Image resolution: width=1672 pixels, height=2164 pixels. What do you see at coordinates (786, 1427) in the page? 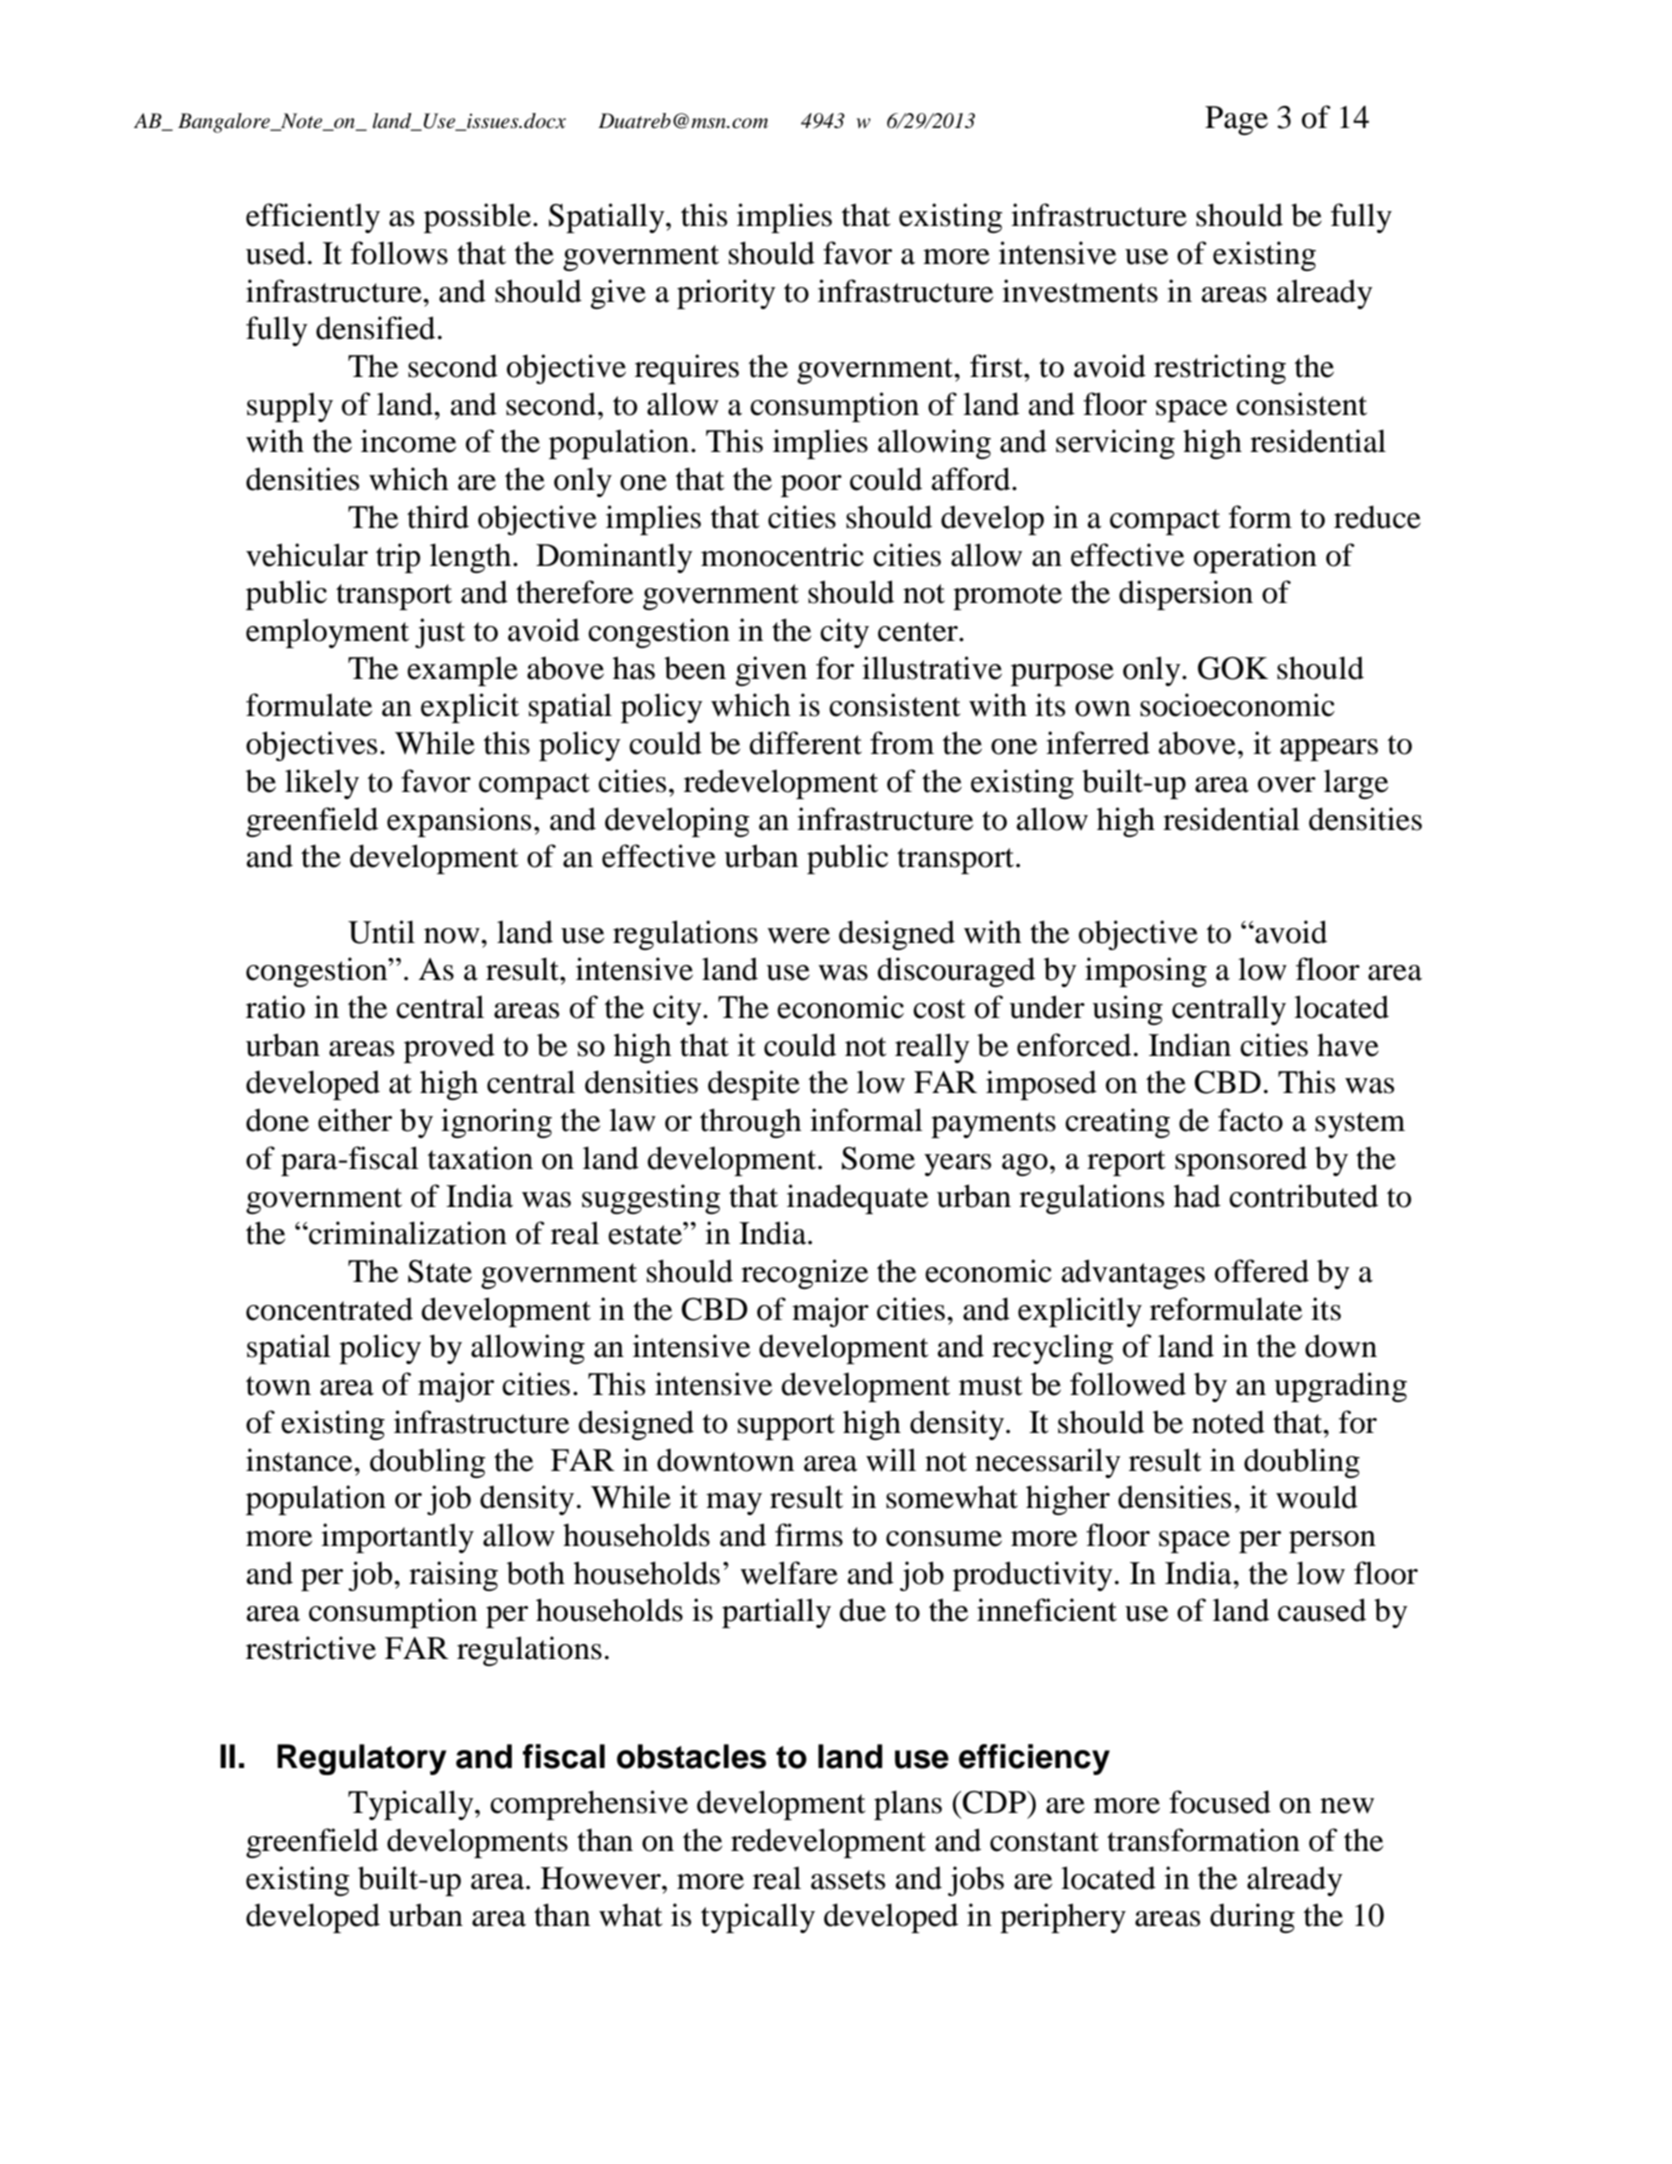
I see `support` at bounding box center [786, 1427].
